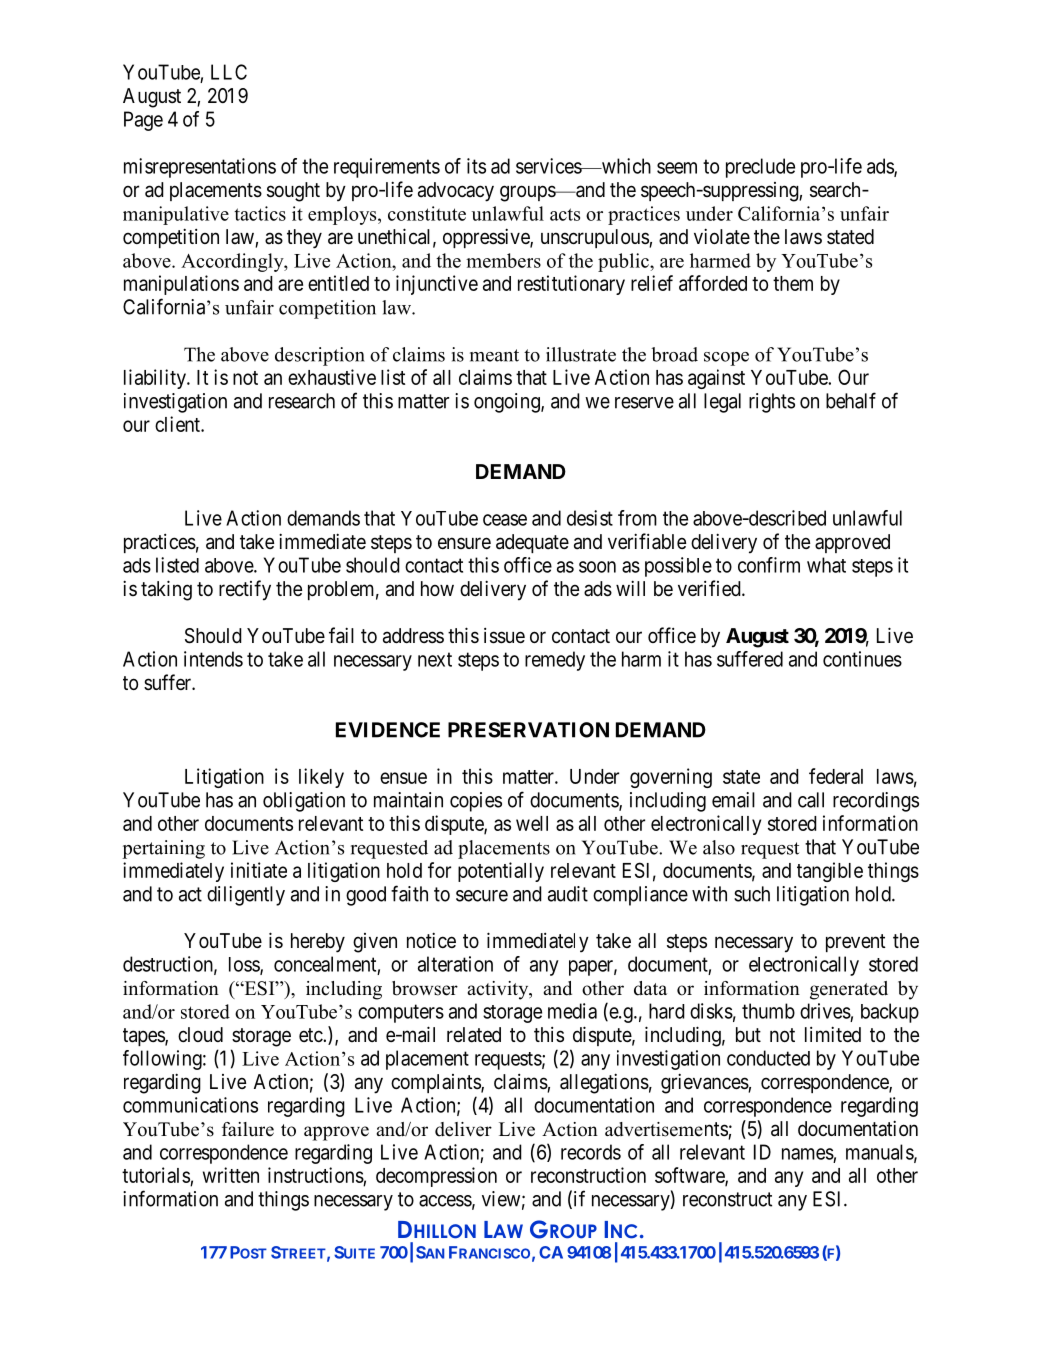  Describe the element at coordinates (760, 168) in the screenshot. I see `preclude` at that location.
